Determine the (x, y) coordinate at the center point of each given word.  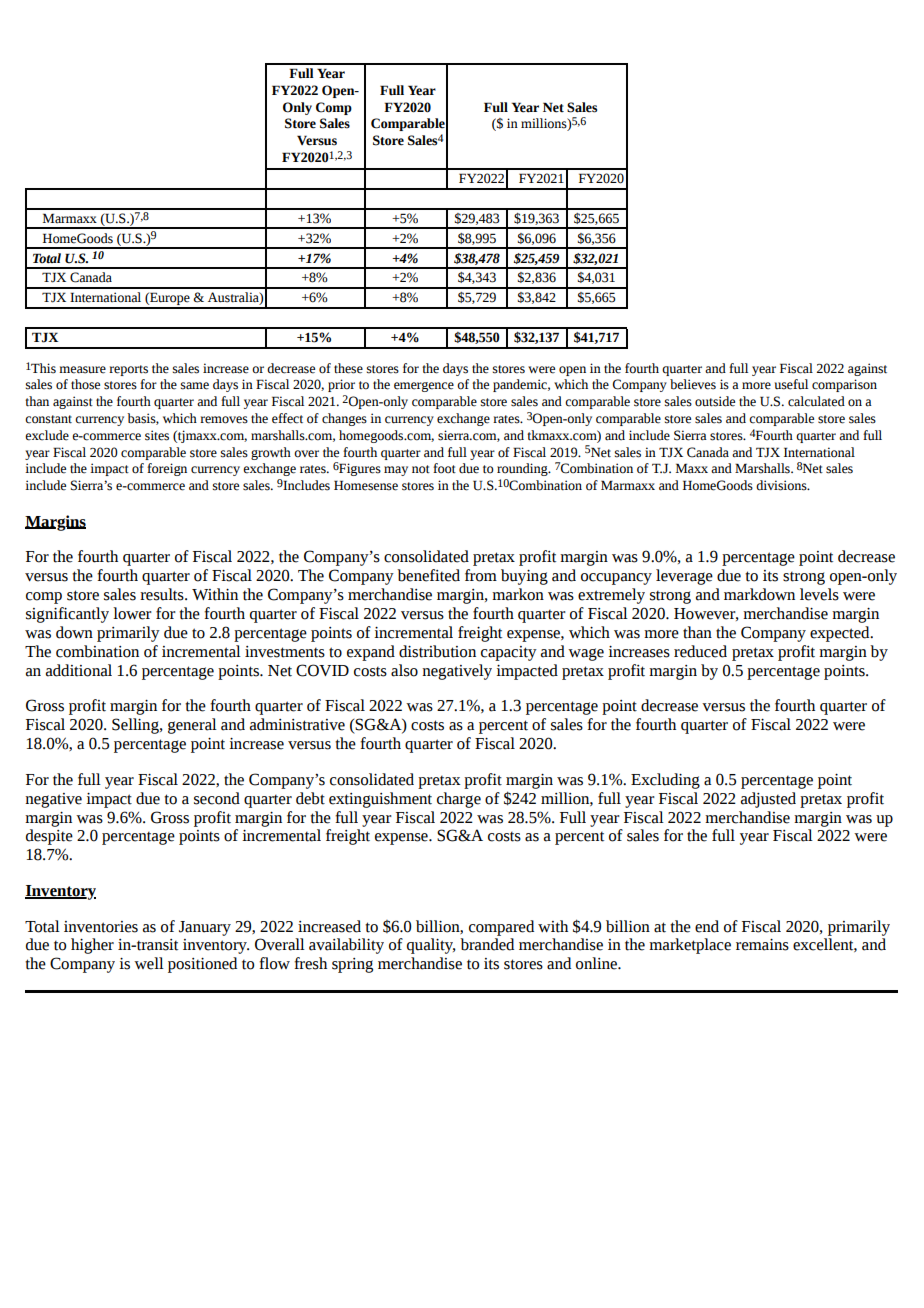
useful (791, 384)
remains (762, 945)
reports (128, 370)
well (149, 963)
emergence (424, 387)
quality (431, 946)
